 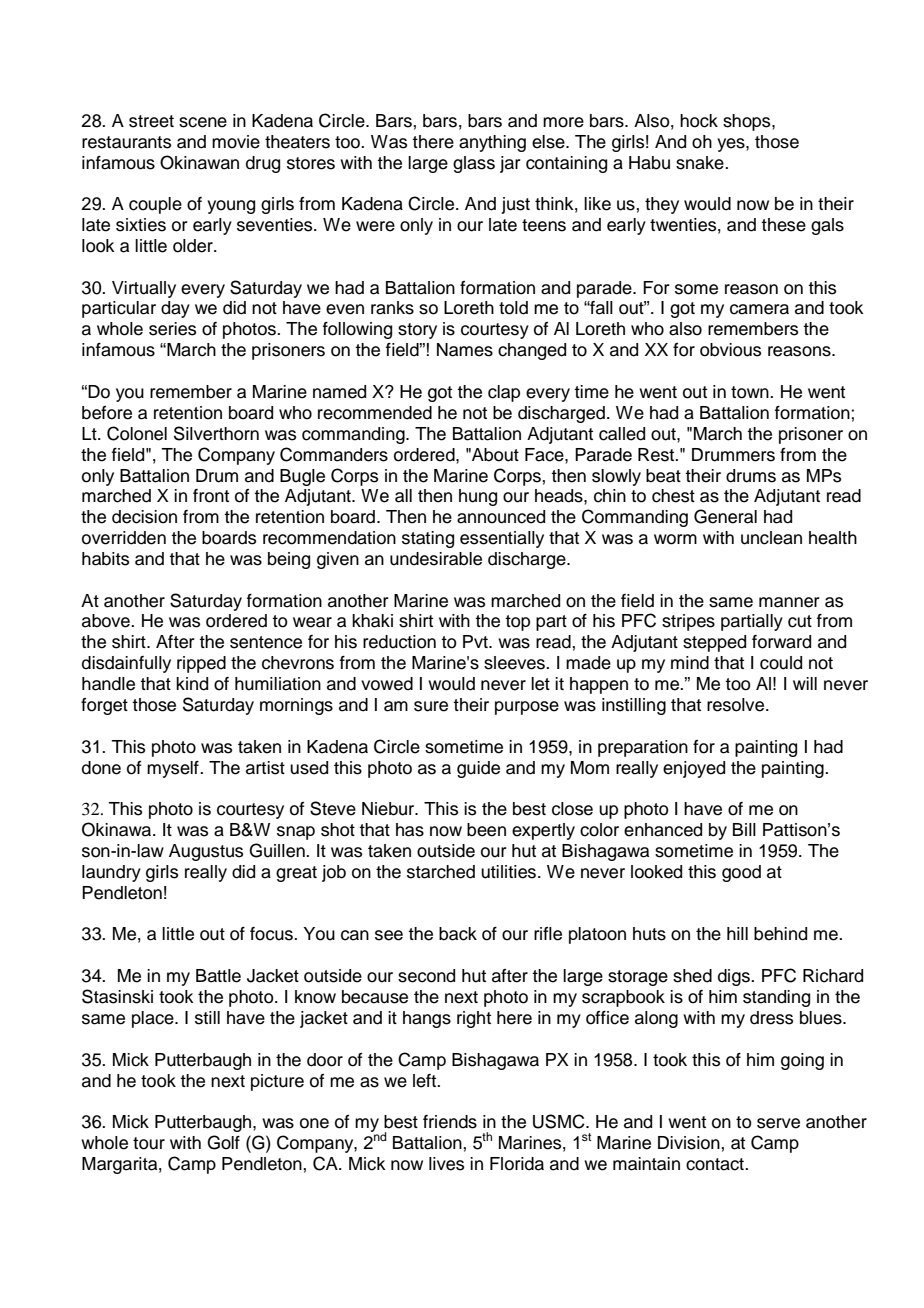 What do you see at coordinates (450, 1122) in the image?
I see `friends` at bounding box center [450, 1122].
